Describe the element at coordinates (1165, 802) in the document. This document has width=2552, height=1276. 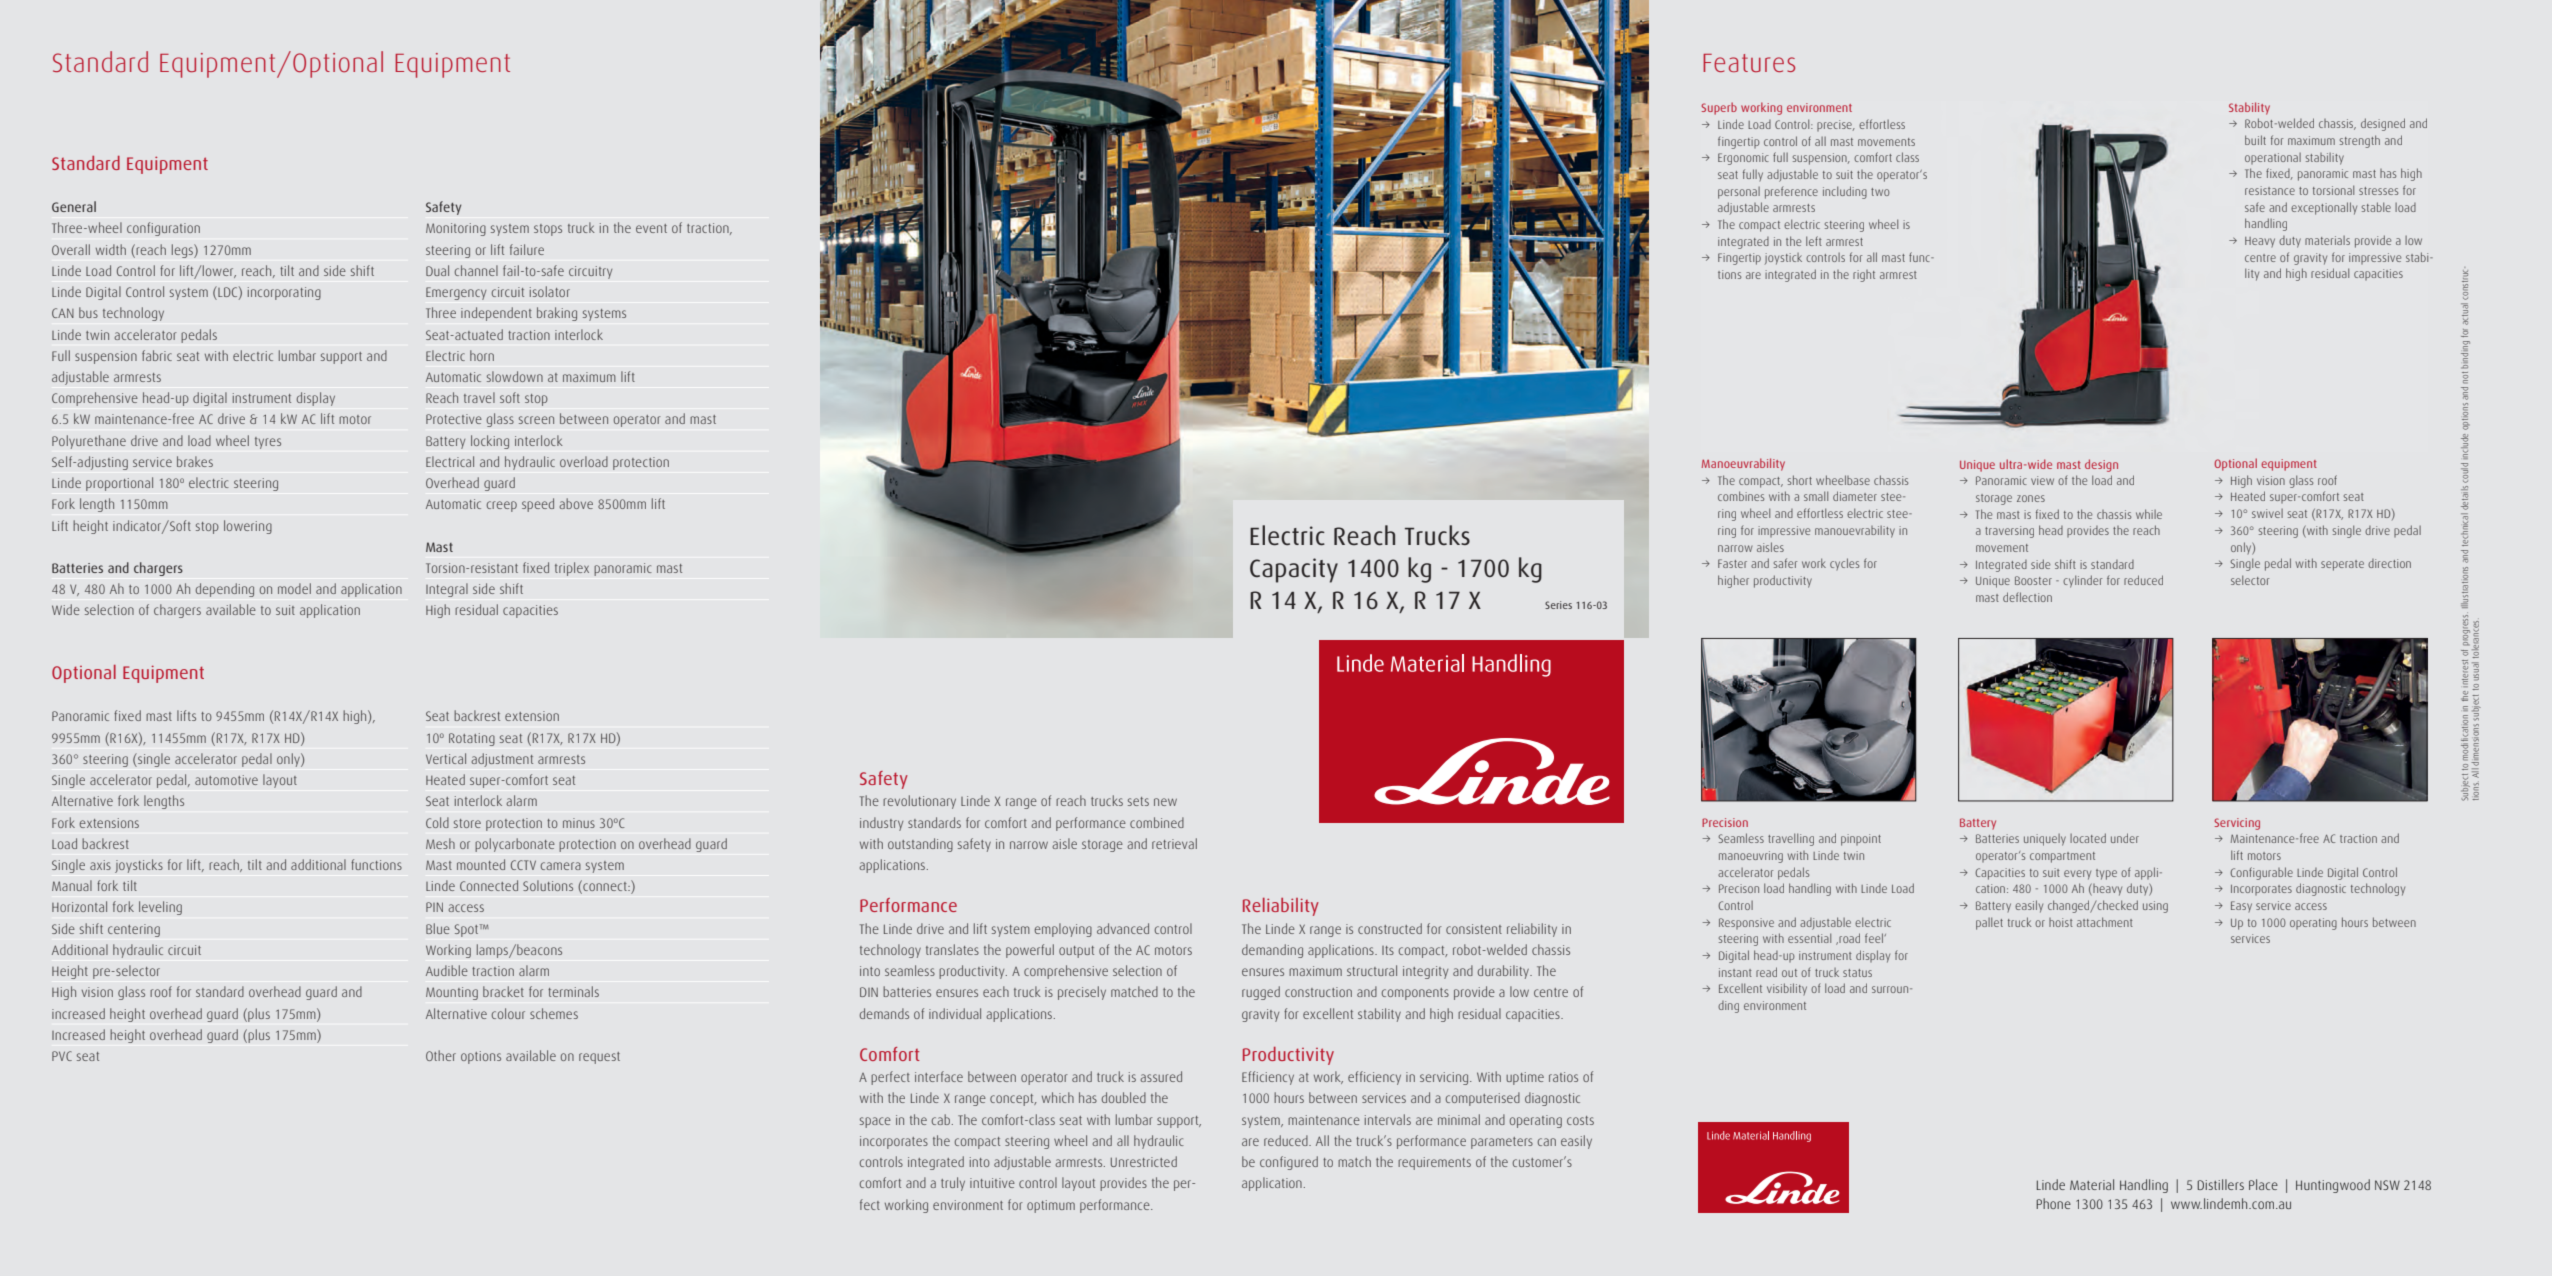
I see `new` at that location.
